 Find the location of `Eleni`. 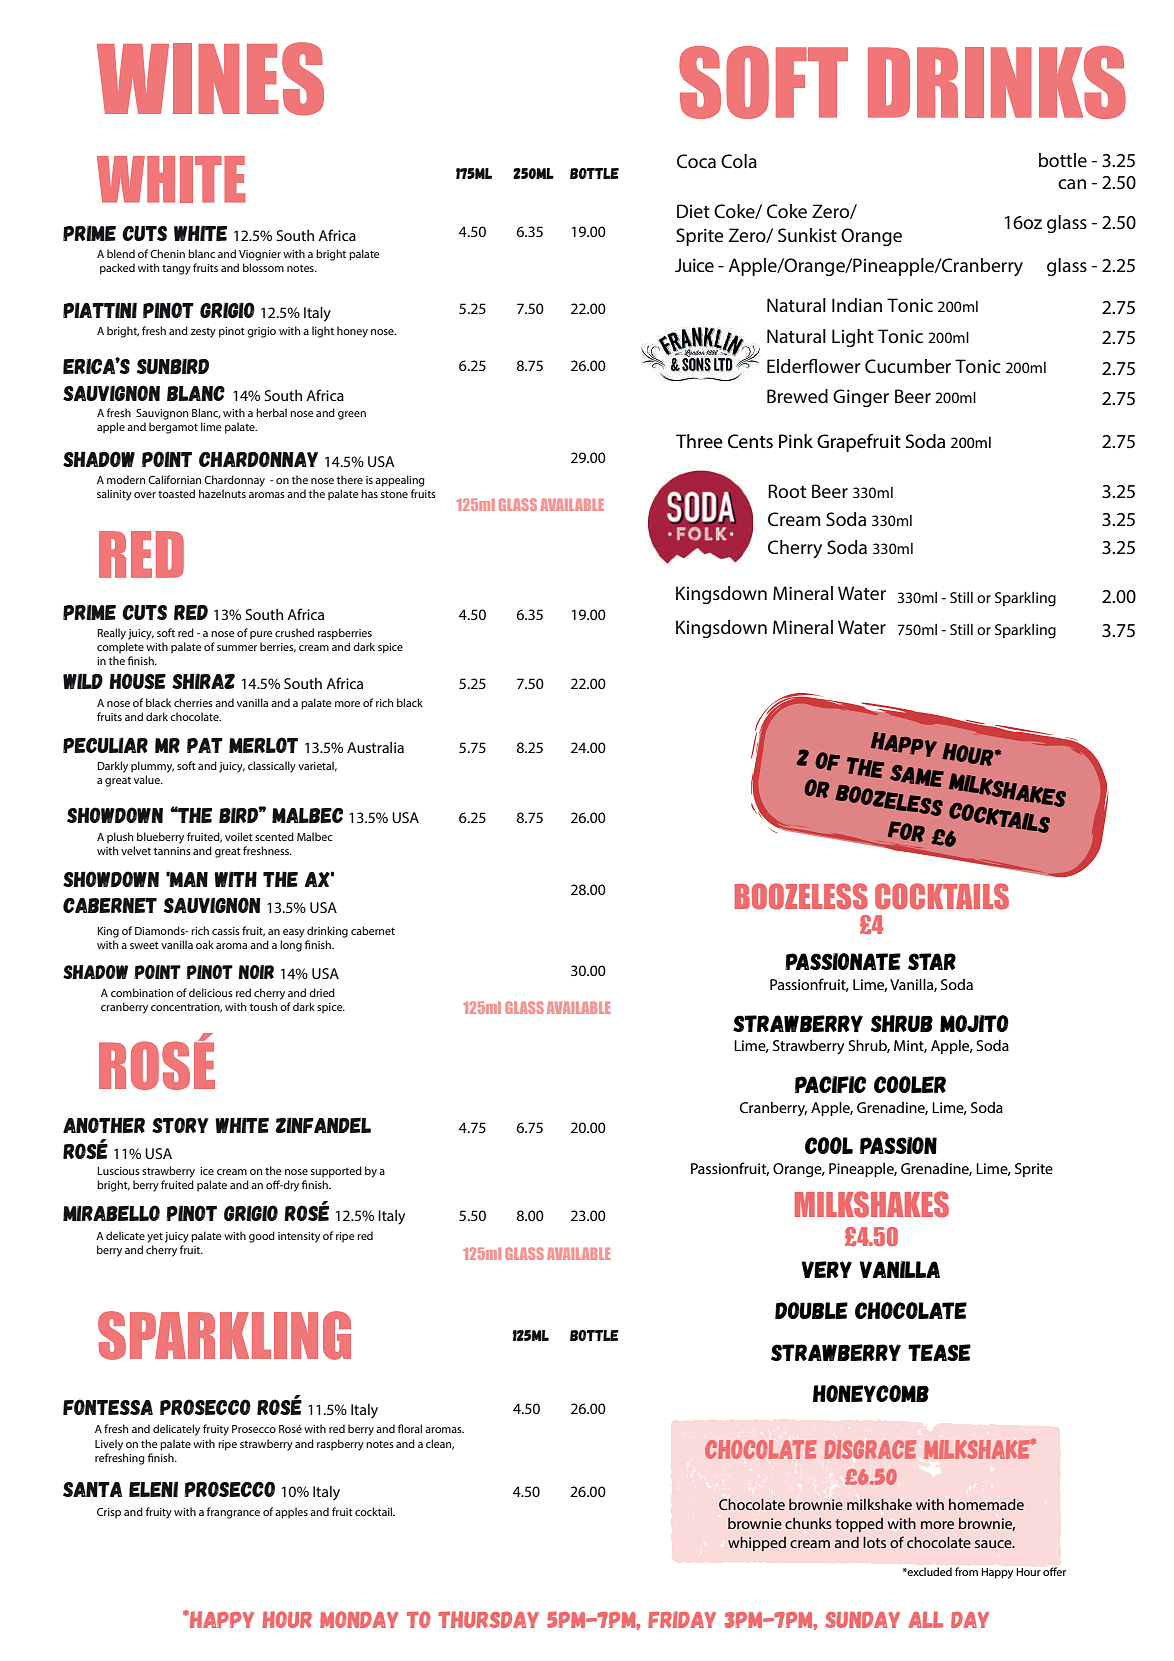

Eleni is located at coordinates (153, 1489).
